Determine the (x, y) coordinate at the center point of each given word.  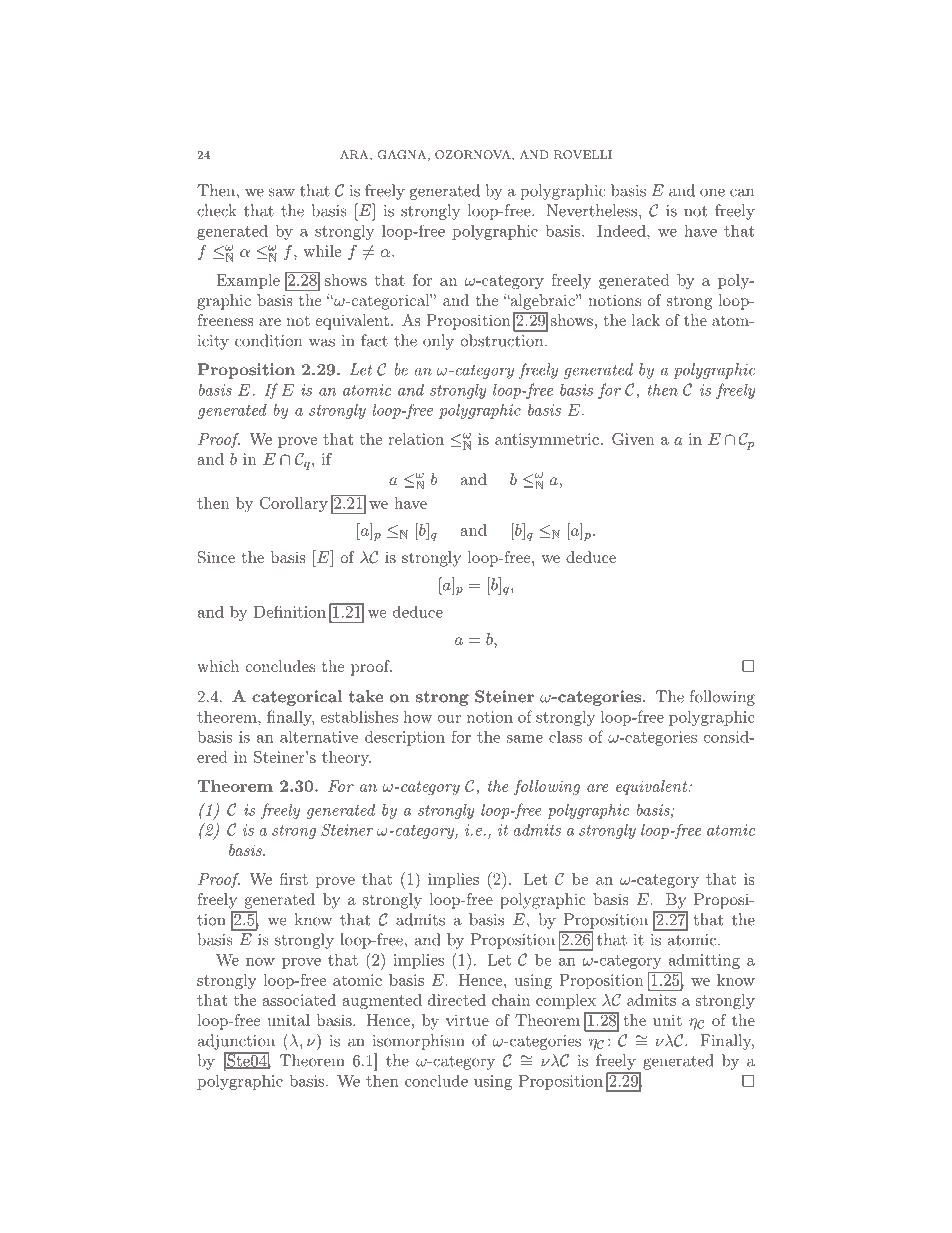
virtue (467, 1020)
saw (282, 192)
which (218, 666)
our (449, 719)
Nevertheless (592, 210)
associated (299, 1000)
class (566, 737)
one (712, 192)
